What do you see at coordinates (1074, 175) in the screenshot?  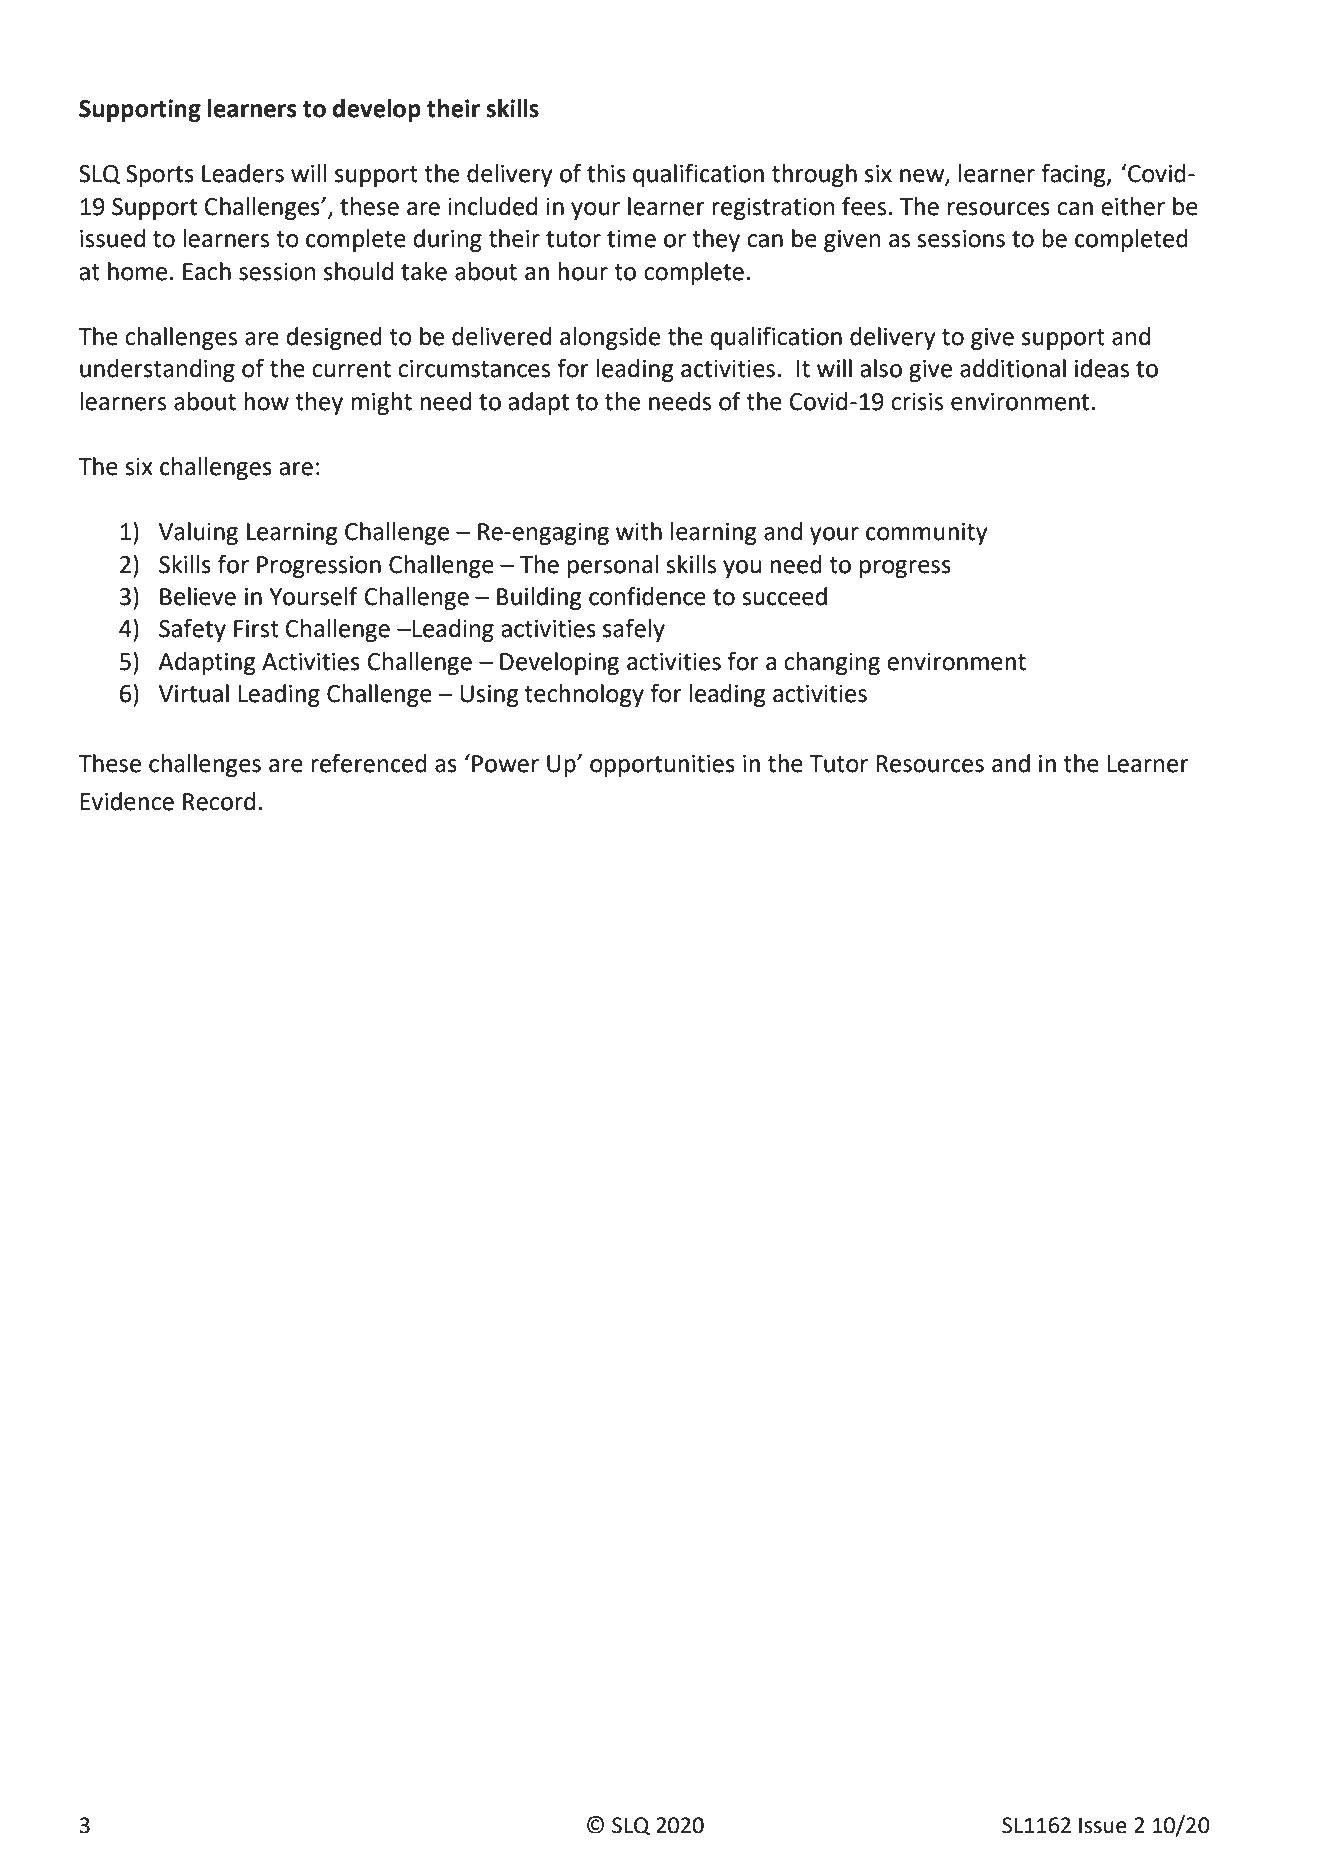 I see `facing` at bounding box center [1074, 175].
